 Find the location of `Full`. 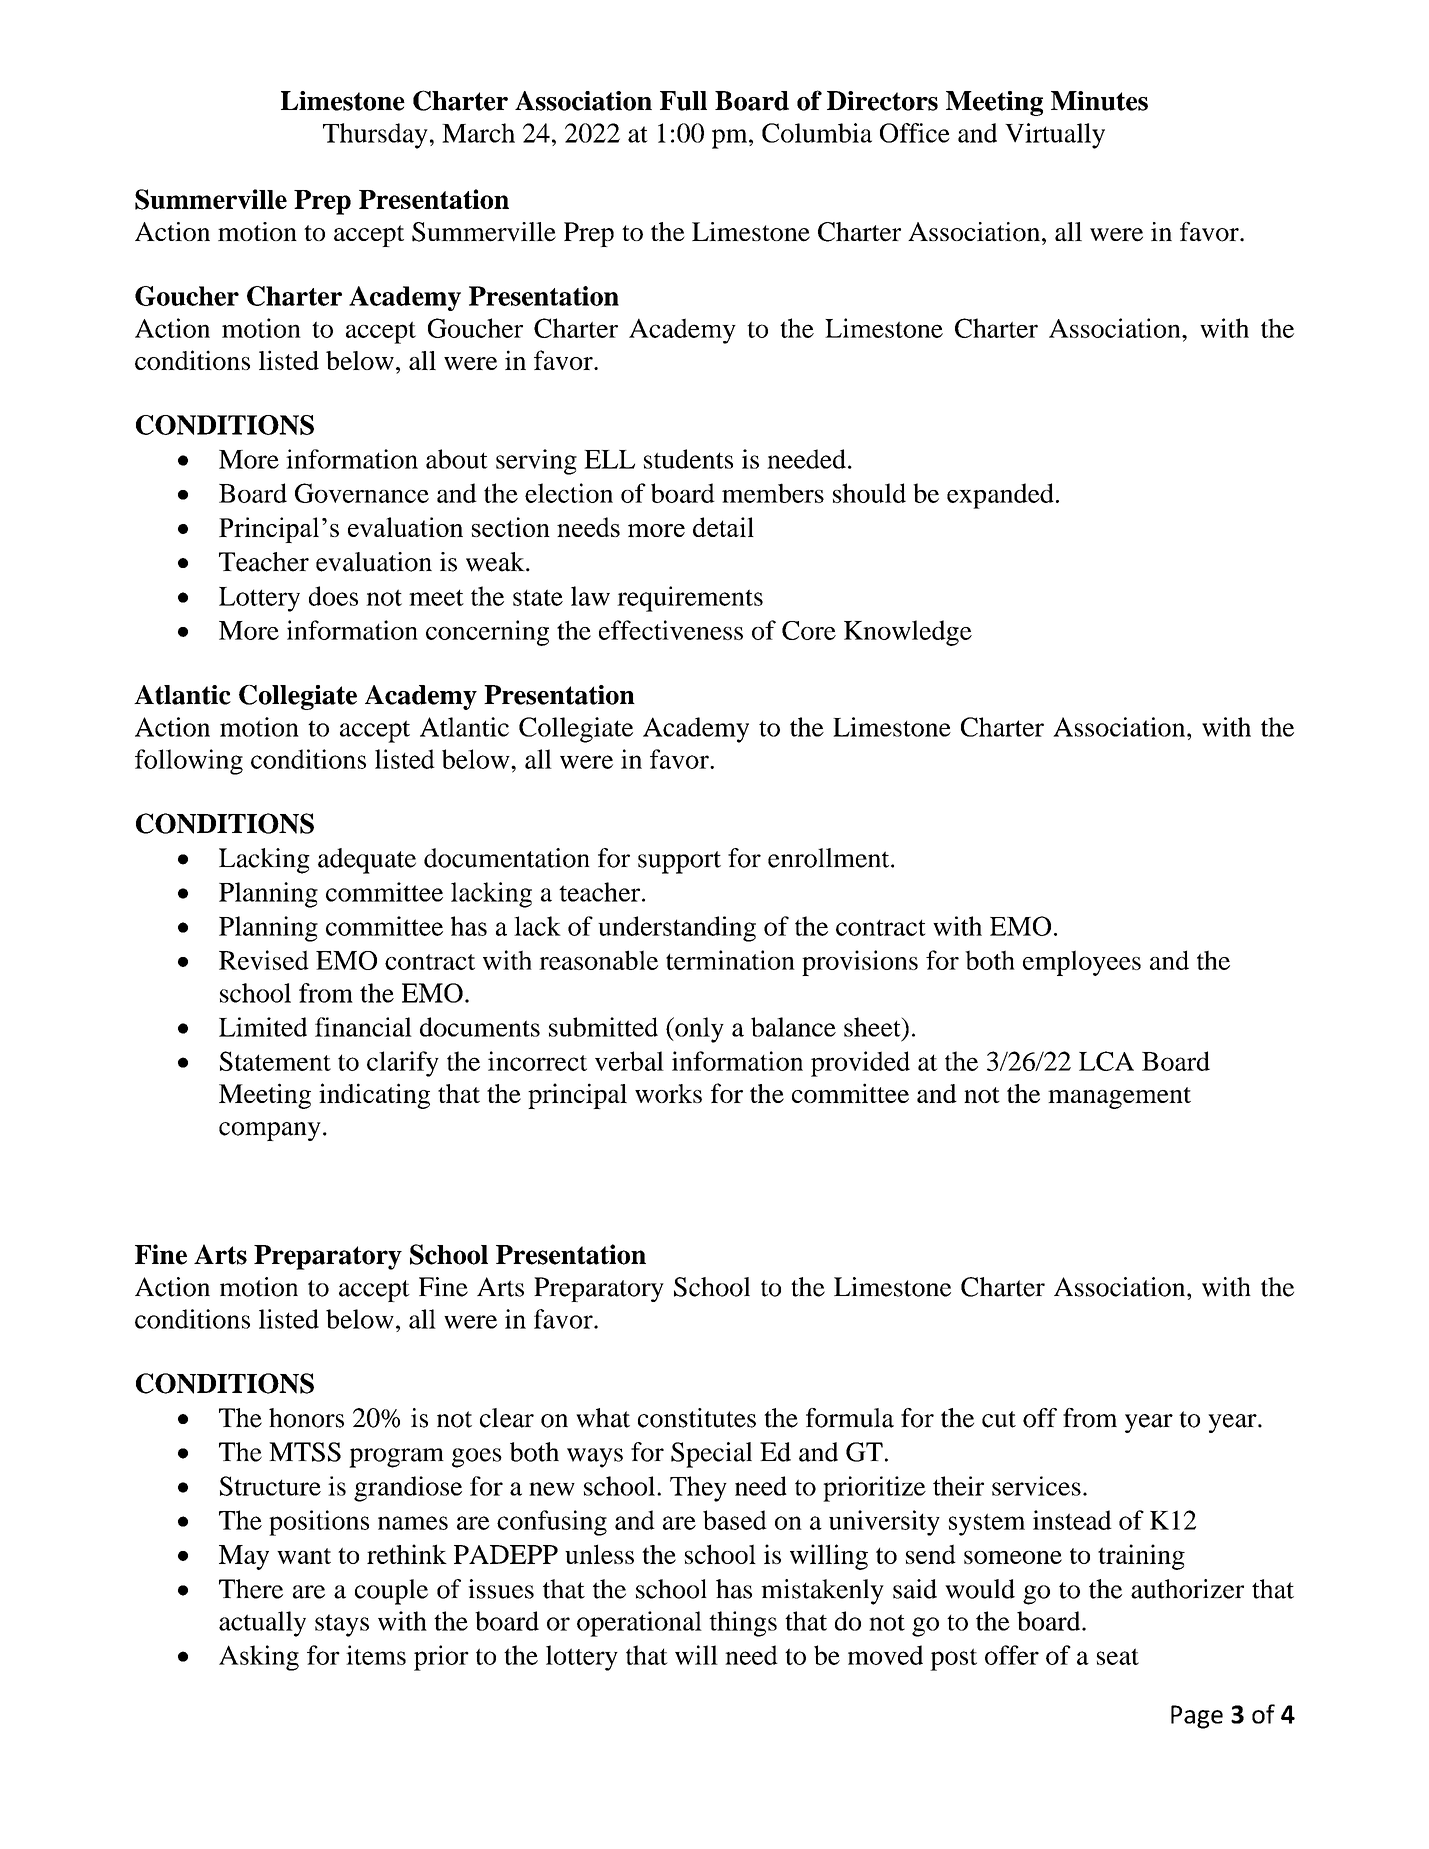

Full is located at coordinates (683, 101).
